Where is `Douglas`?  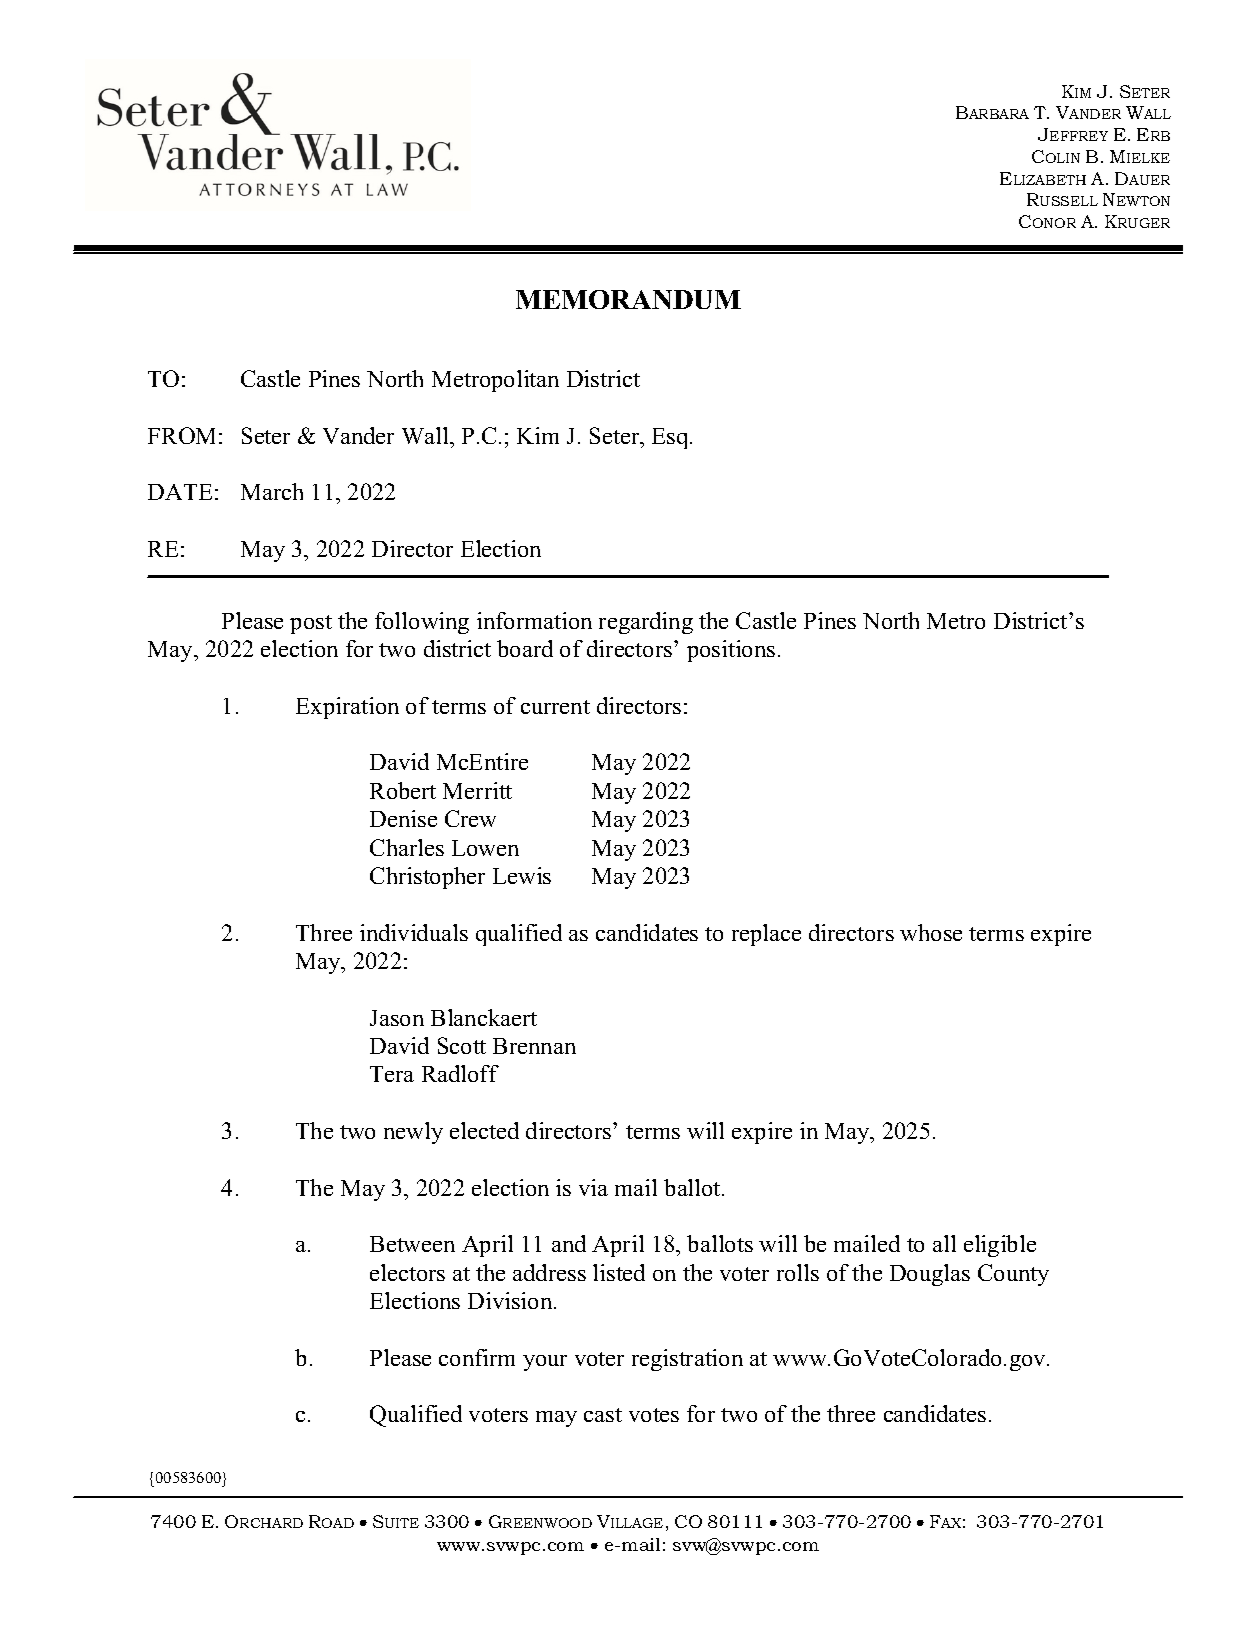 Douglas is located at coordinates (930, 1275).
